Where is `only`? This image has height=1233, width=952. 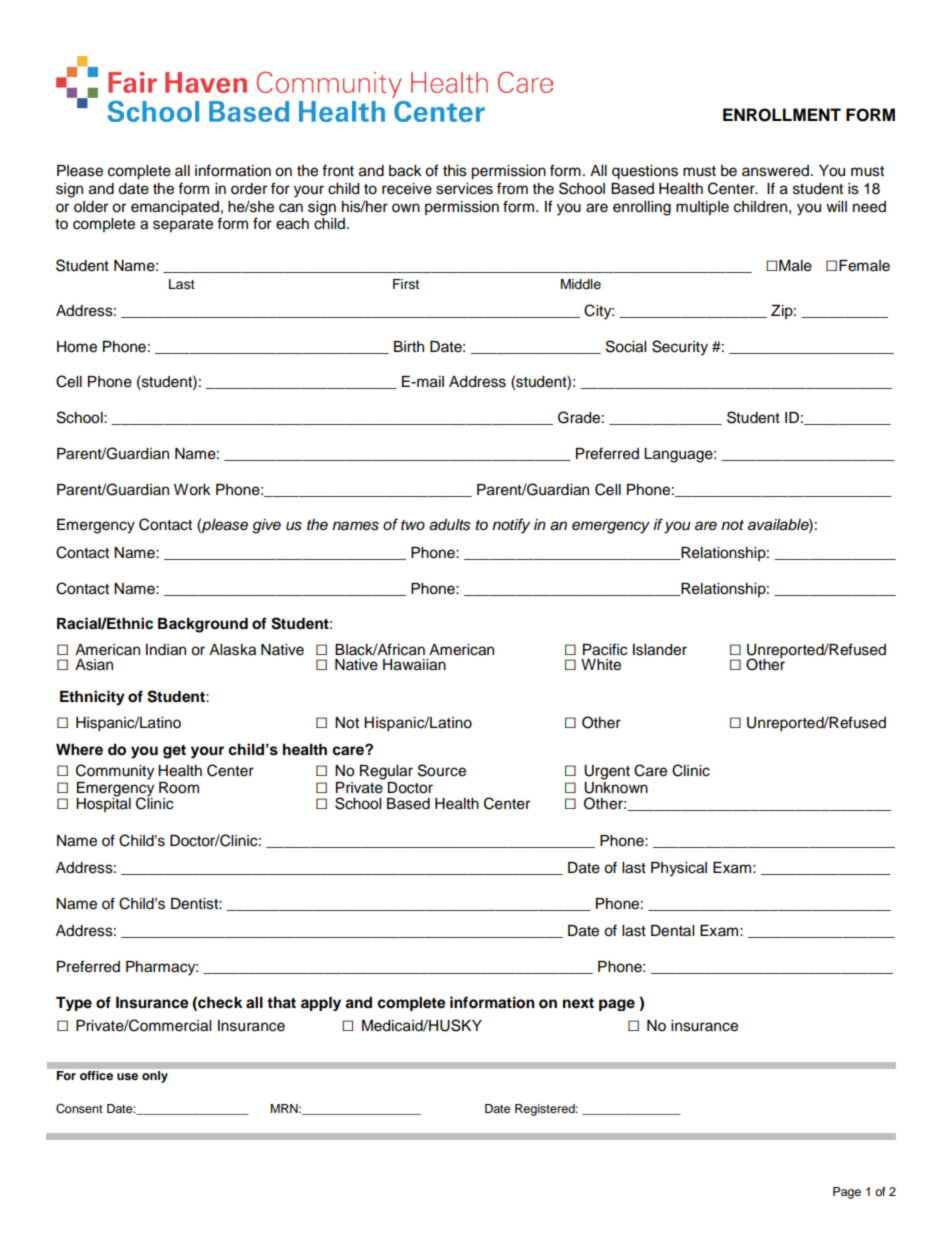
only is located at coordinates (155, 1077).
